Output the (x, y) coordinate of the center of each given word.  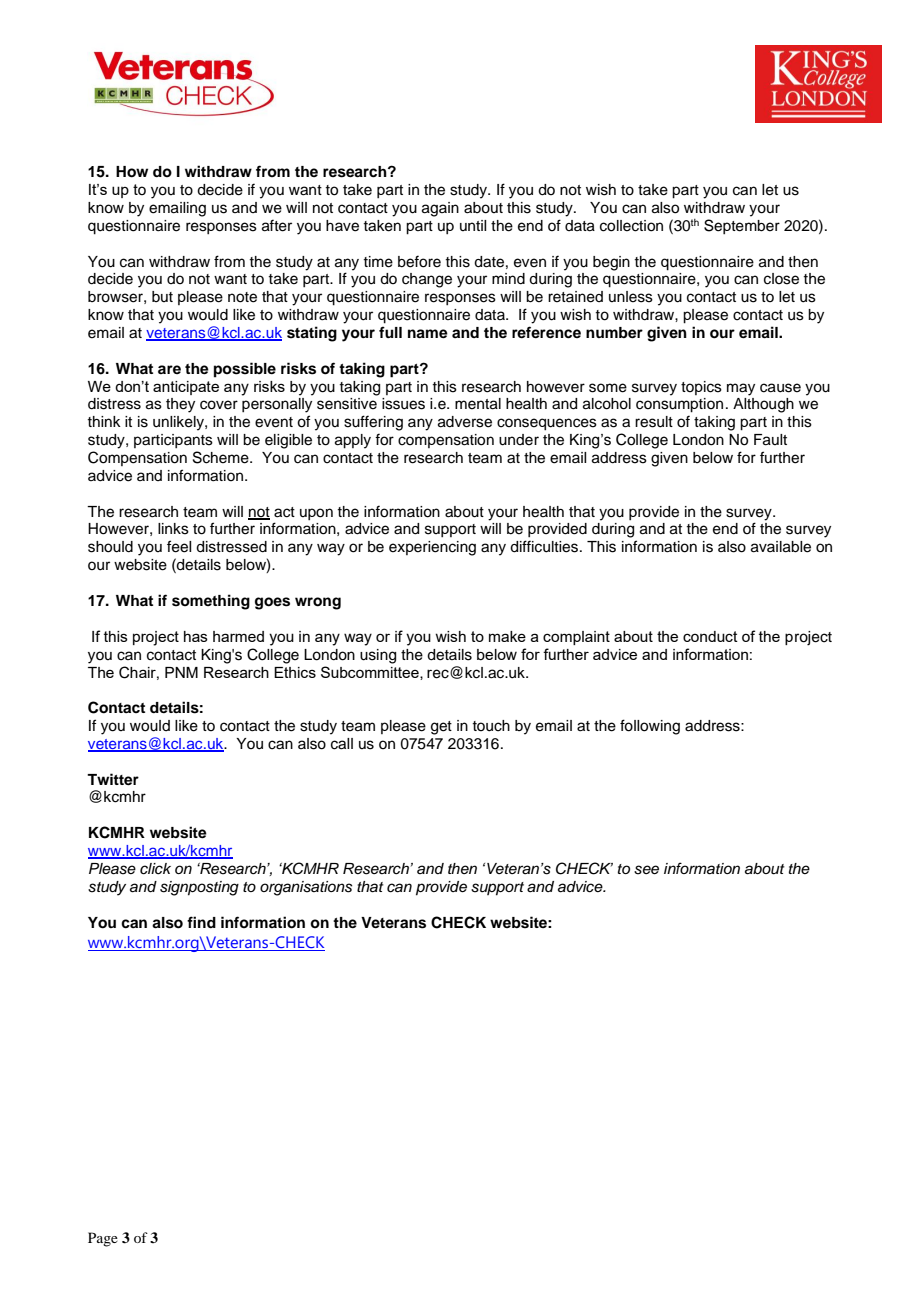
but (162, 296)
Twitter (113, 779)
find (201, 922)
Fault (770, 440)
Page (103, 1239)
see (646, 870)
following (650, 727)
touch (491, 726)
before (419, 261)
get (441, 728)
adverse (465, 422)
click (155, 869)
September (742, 226)
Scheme (222, 457)
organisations (306, 888)
